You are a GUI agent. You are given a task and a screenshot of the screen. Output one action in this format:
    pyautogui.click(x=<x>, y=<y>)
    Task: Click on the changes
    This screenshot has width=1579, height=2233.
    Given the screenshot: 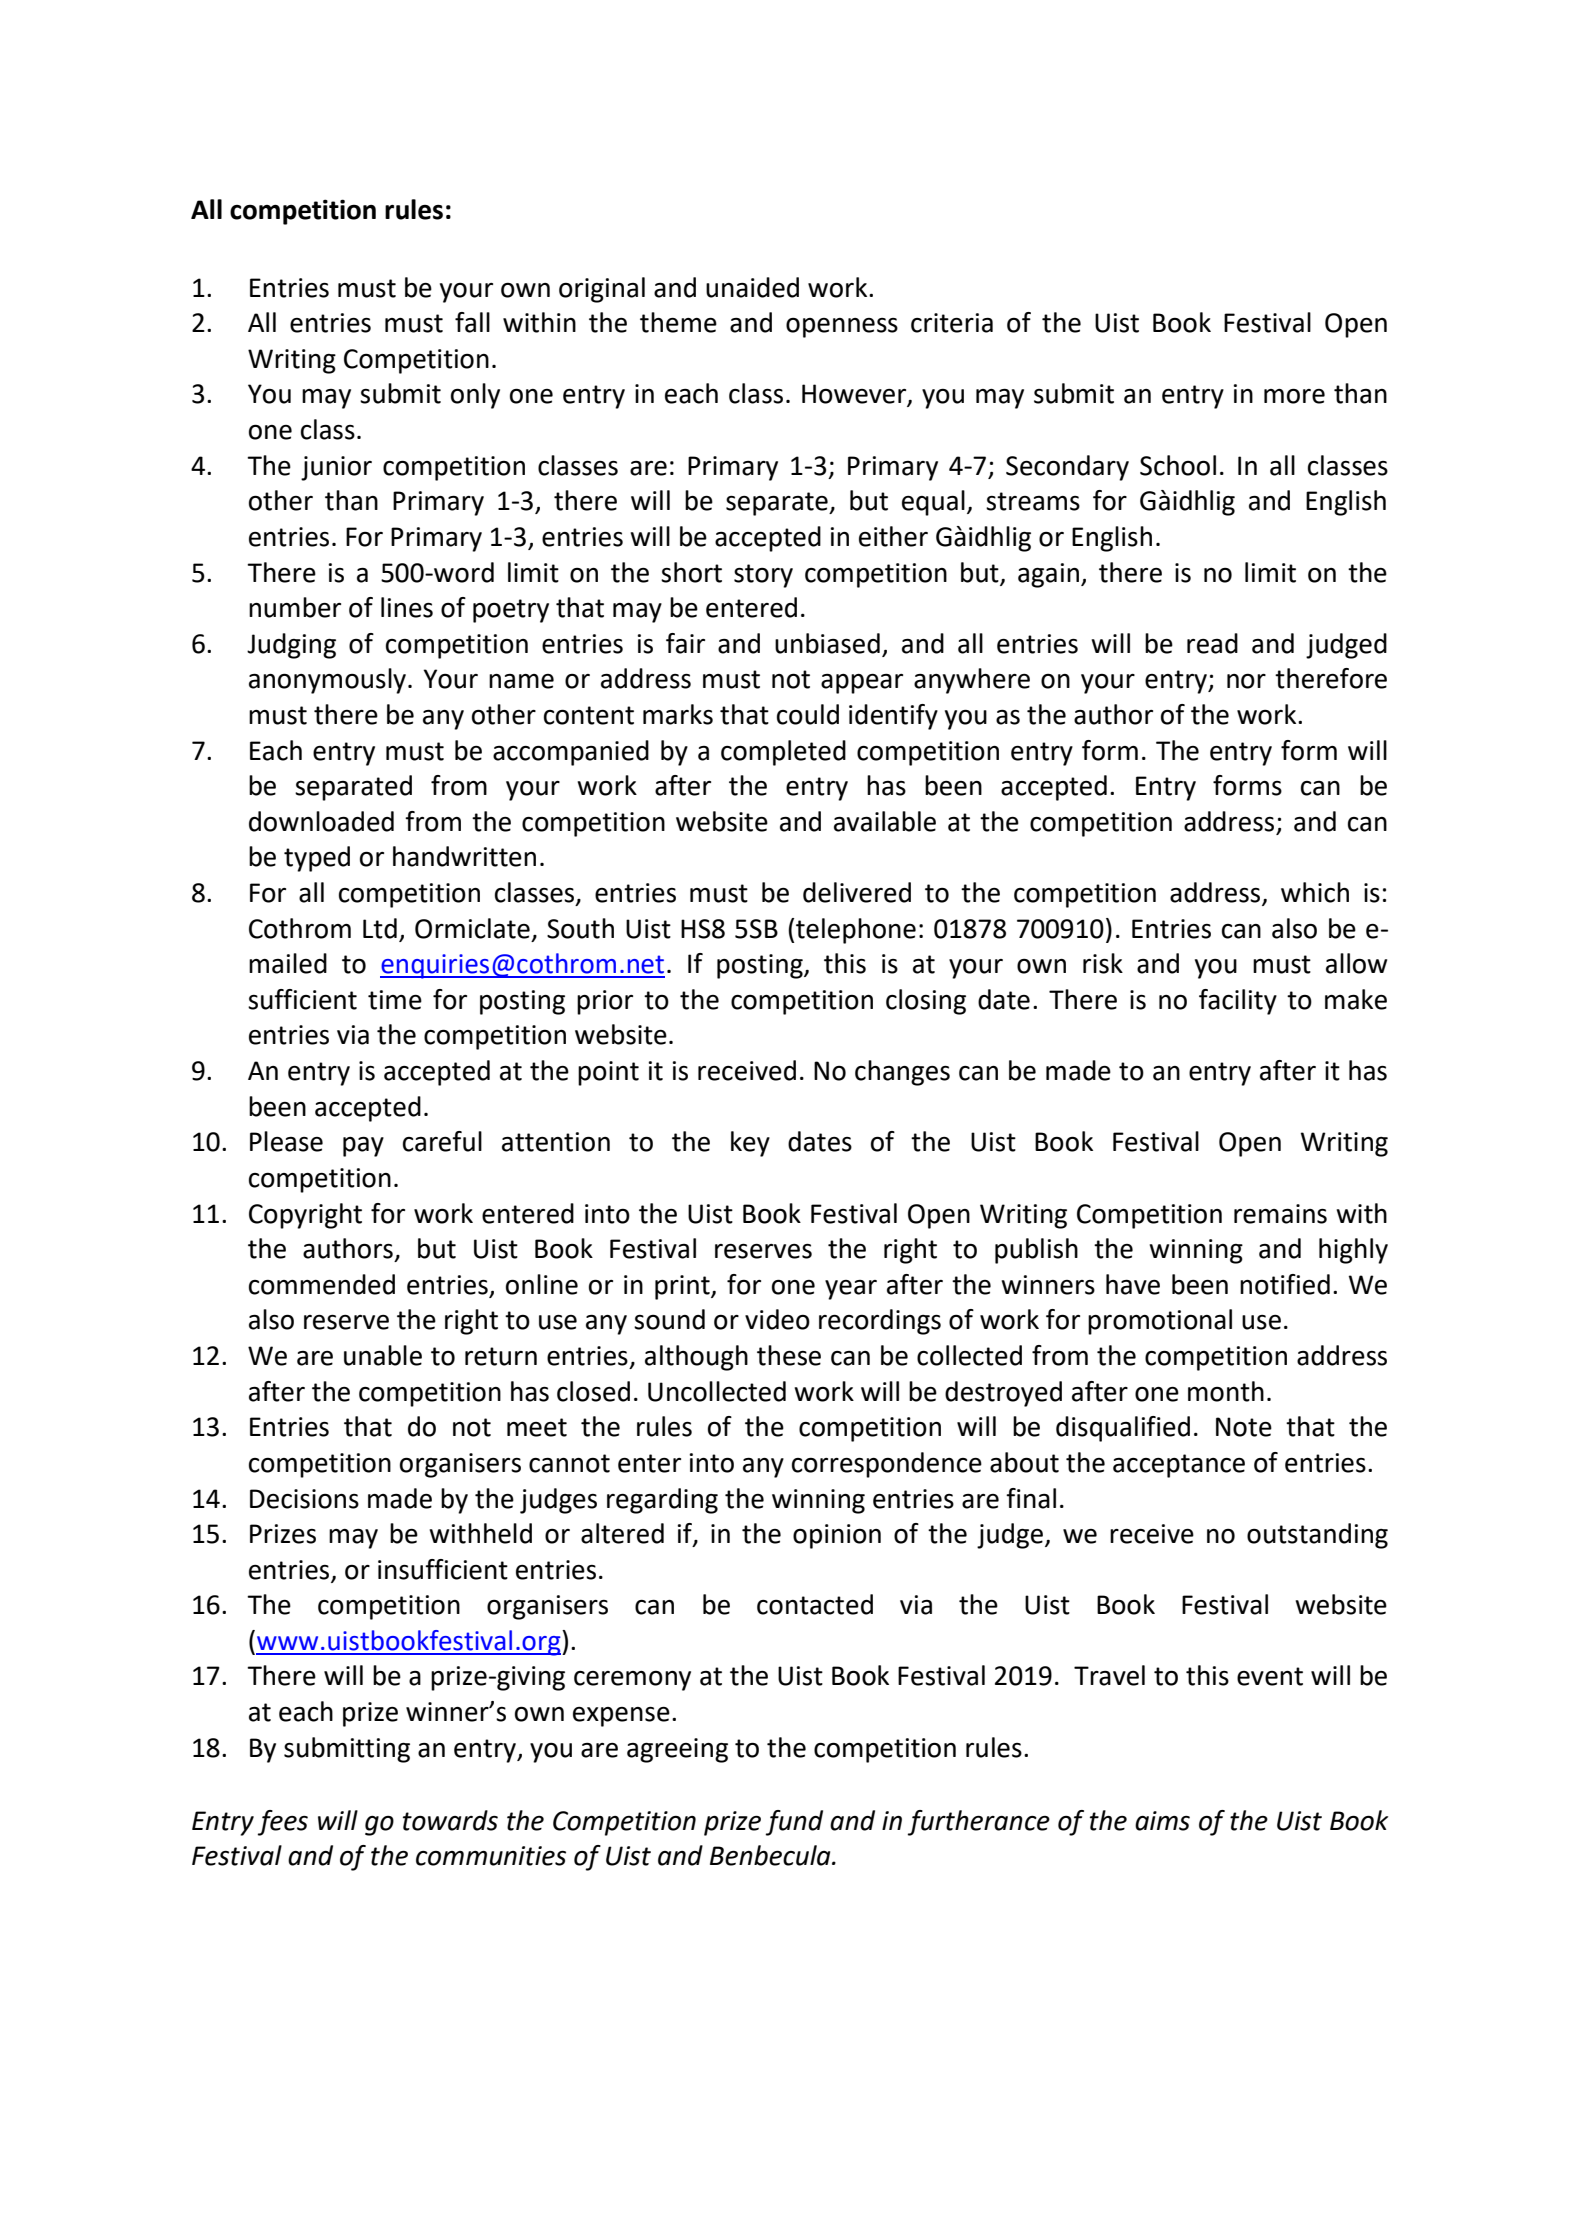 What is the action you would take?
    pyautogui.click(x=902, y=1073)
